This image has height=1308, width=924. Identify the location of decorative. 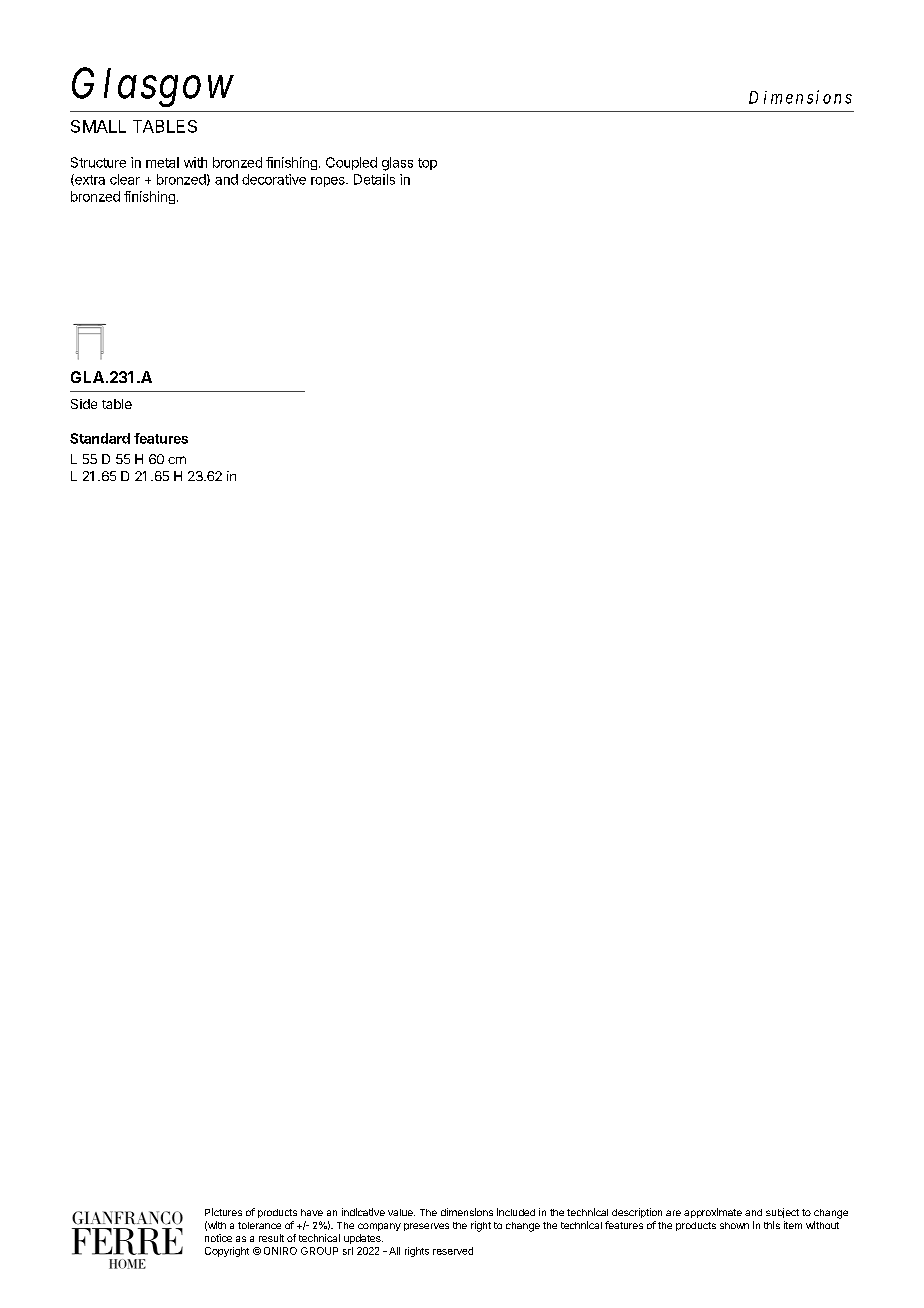
(274, 179).
